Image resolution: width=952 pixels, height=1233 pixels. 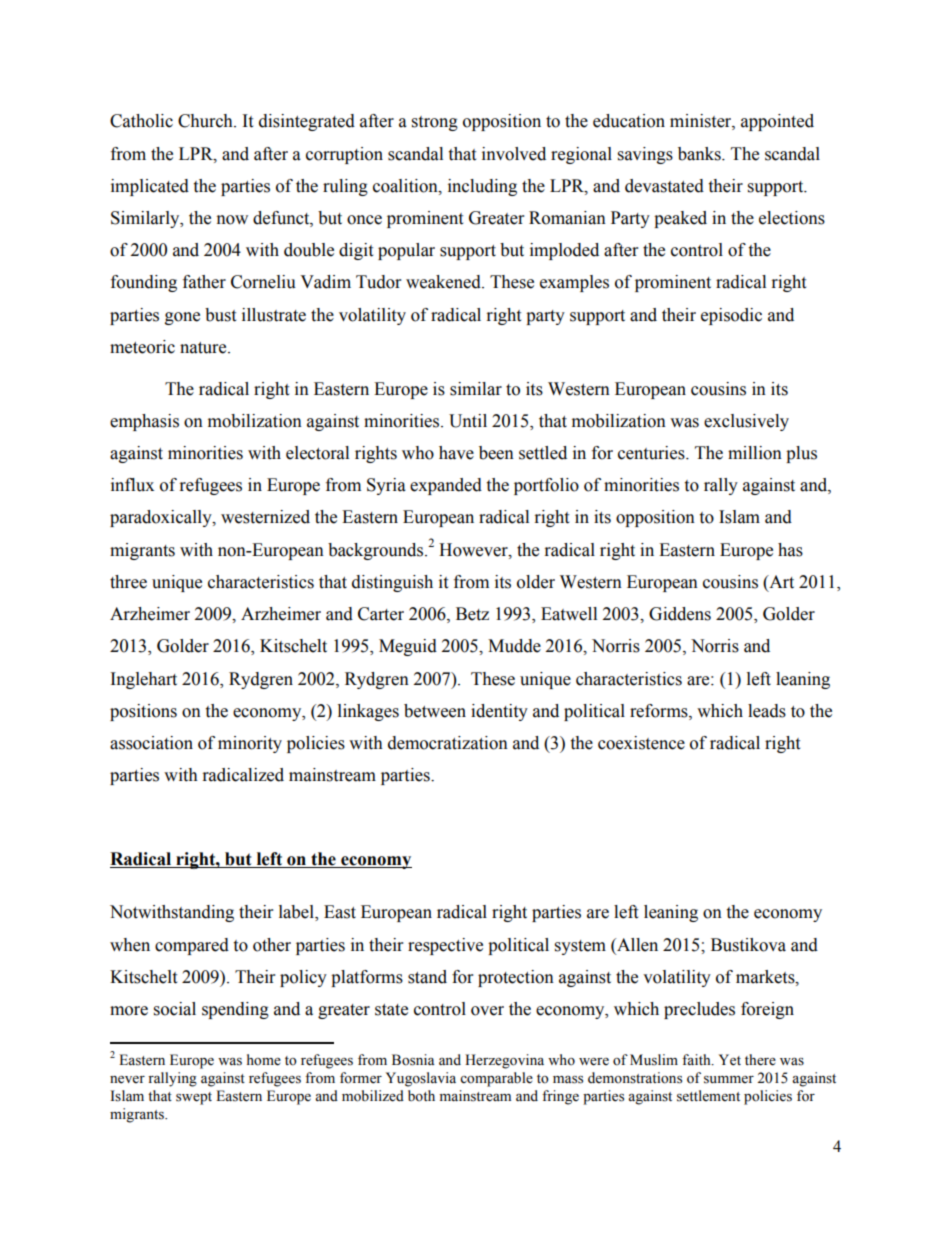 What do you see at coordinates (206, 121) in the document?
I see `Church` at bounding box center [206, 121].
